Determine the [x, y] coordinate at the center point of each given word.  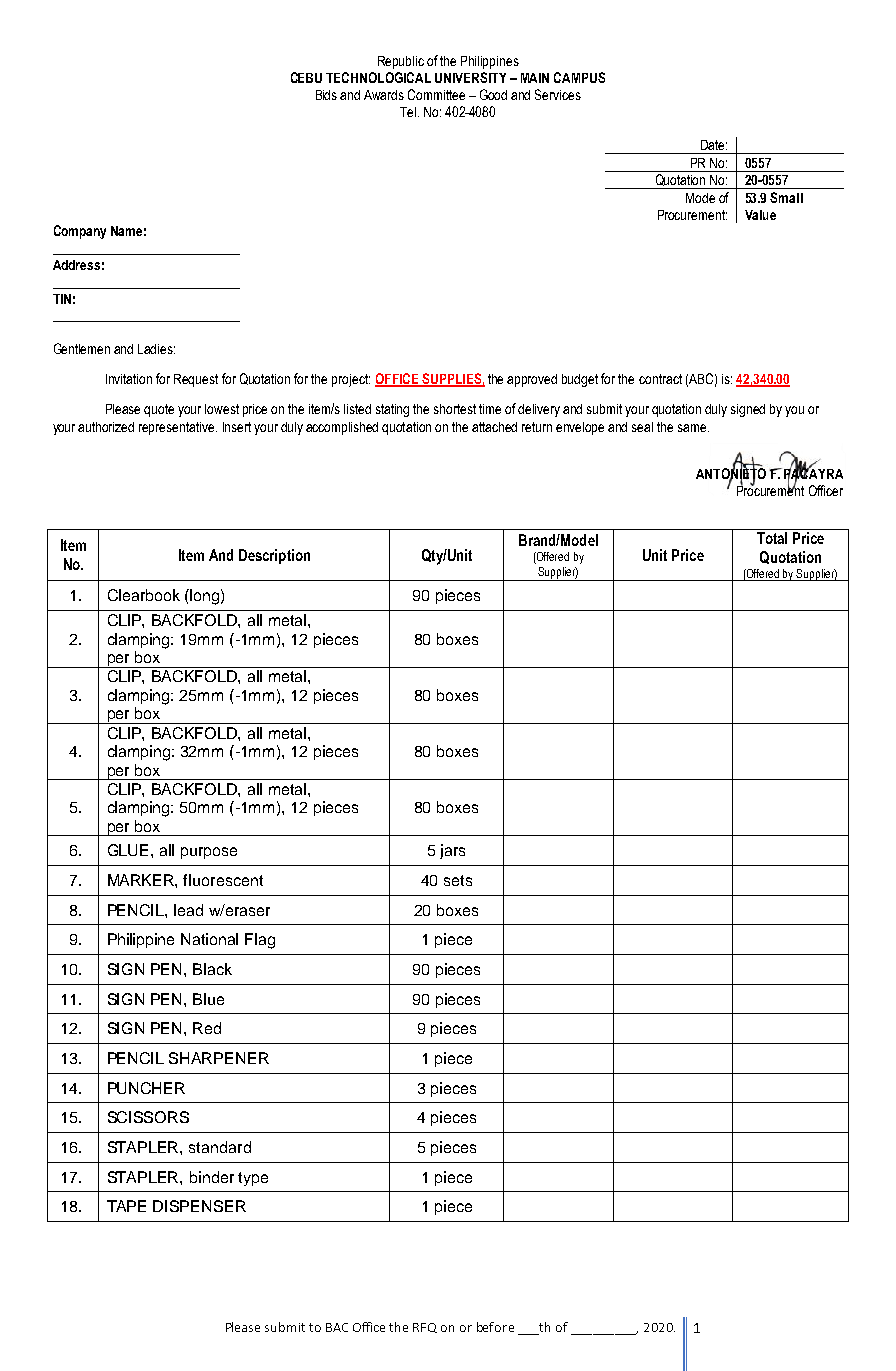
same [693, 428]
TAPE [126, 1206]
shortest [455, 409]
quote [159, 410]
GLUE [130, 850]
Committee [436, 94]
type [253, 1179]
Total [772, 538]
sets [458, 880]
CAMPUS [579, 77]
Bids [326, 95]
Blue [208, 999]
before [495, 1327]
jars [452, 851]
